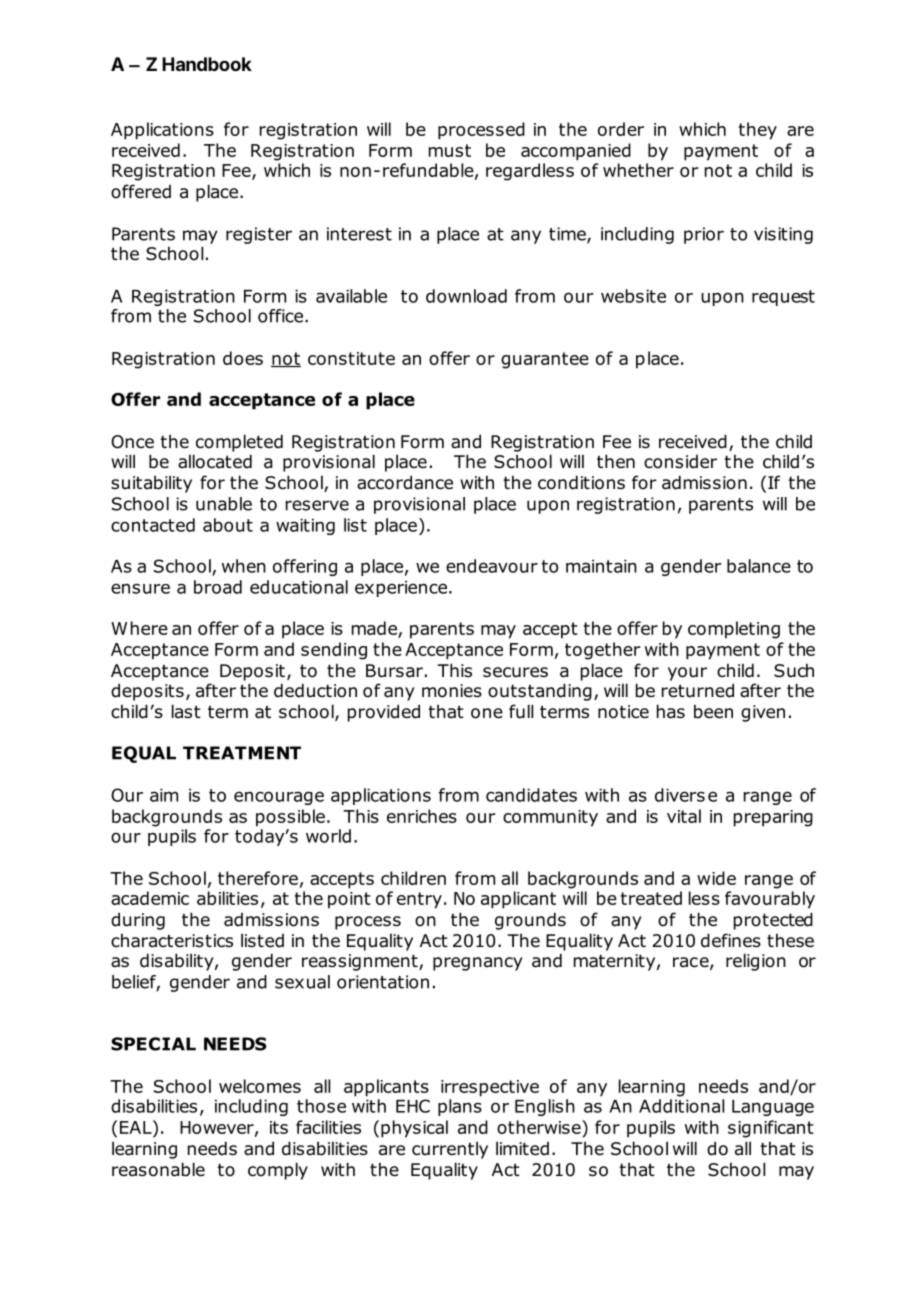 Image resolution: width=924 pixels, height=1308 pixels. What do you see at coordinates (207, 64) in the screenshot?
I see `Handbook` at bounding box center [207, 64].
